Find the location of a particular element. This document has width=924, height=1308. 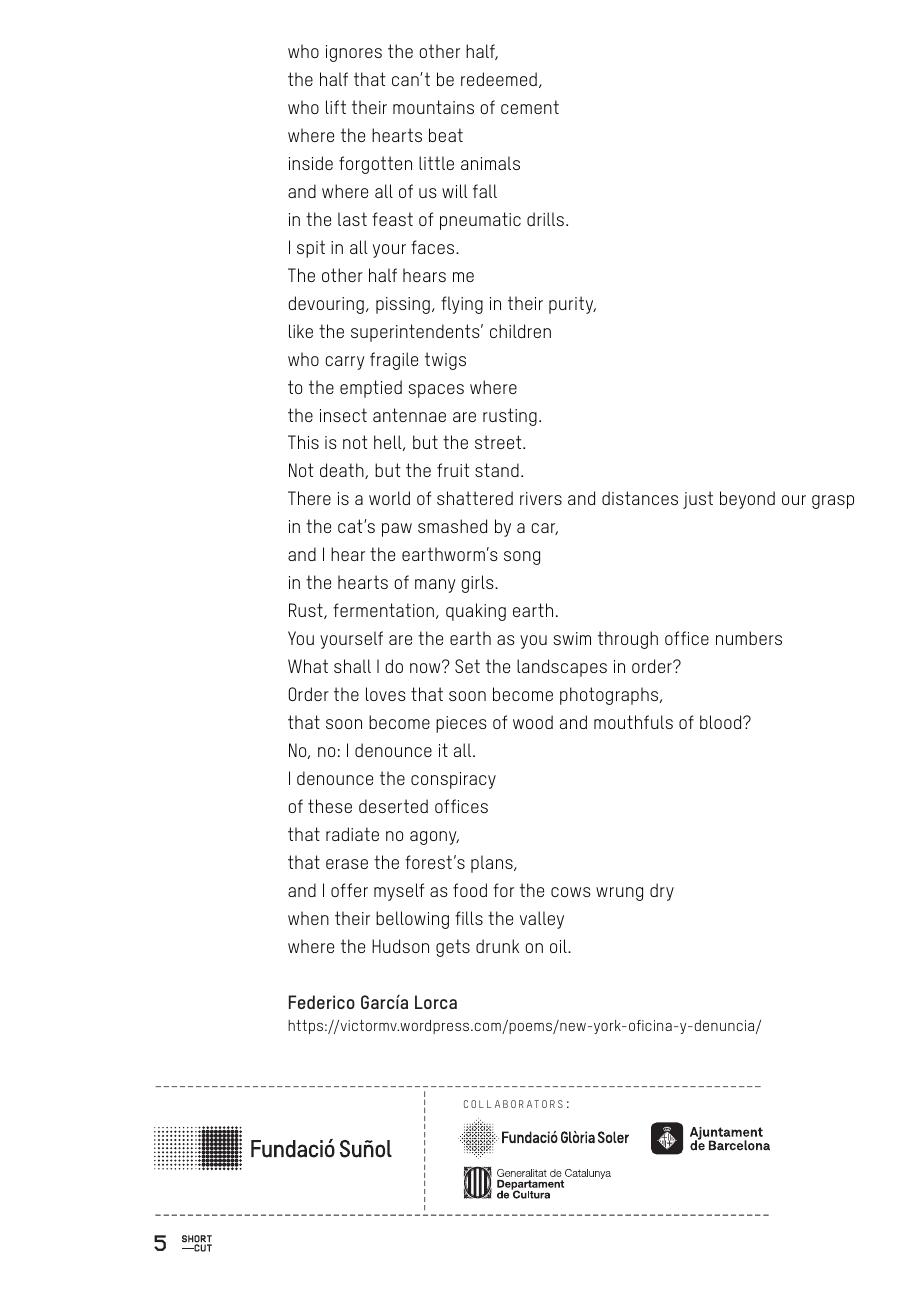

ignores is located at coordinates (354, 53).
